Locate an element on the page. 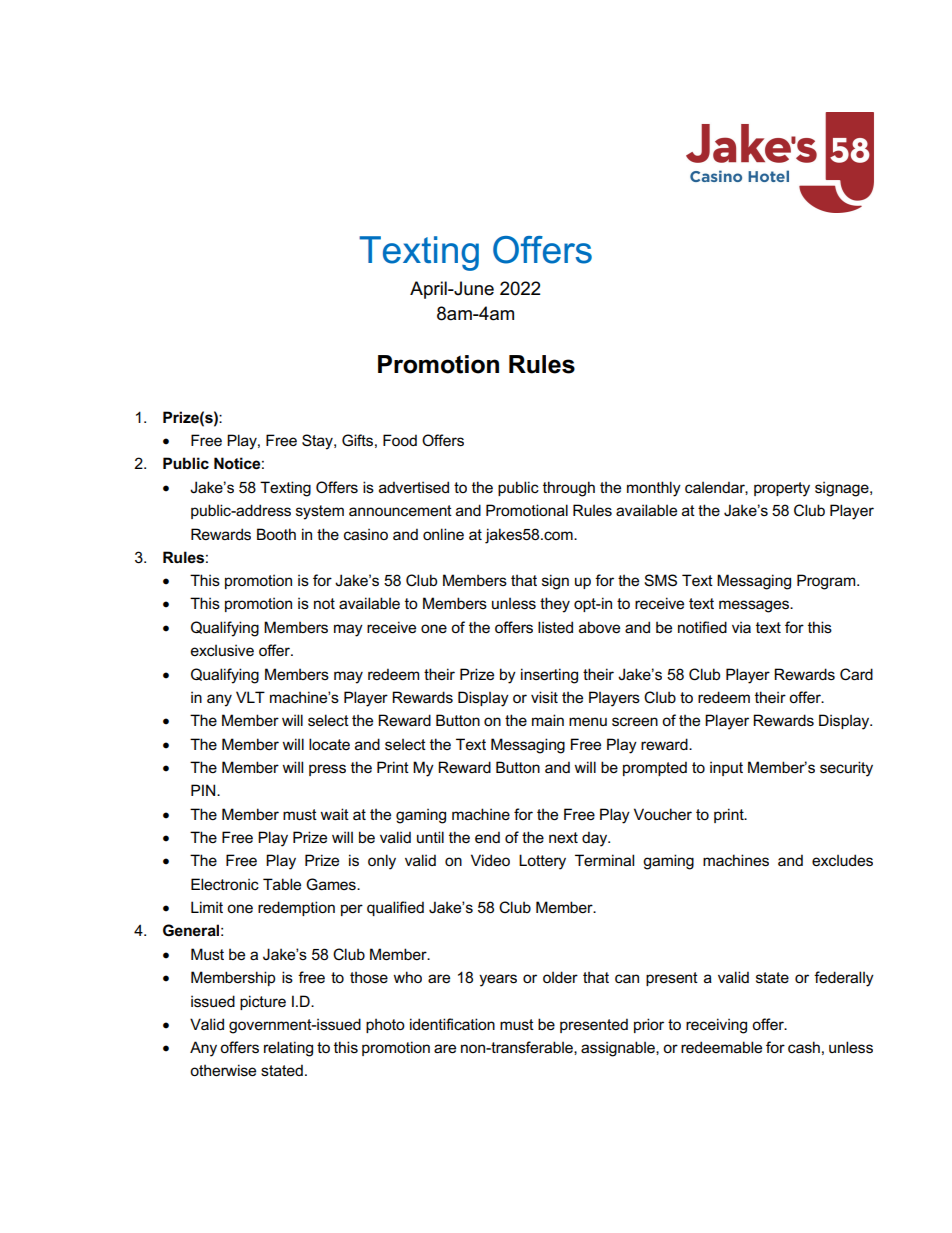 The width and height of the page is (952, 1233). input is located at coordinates (726, 768).
